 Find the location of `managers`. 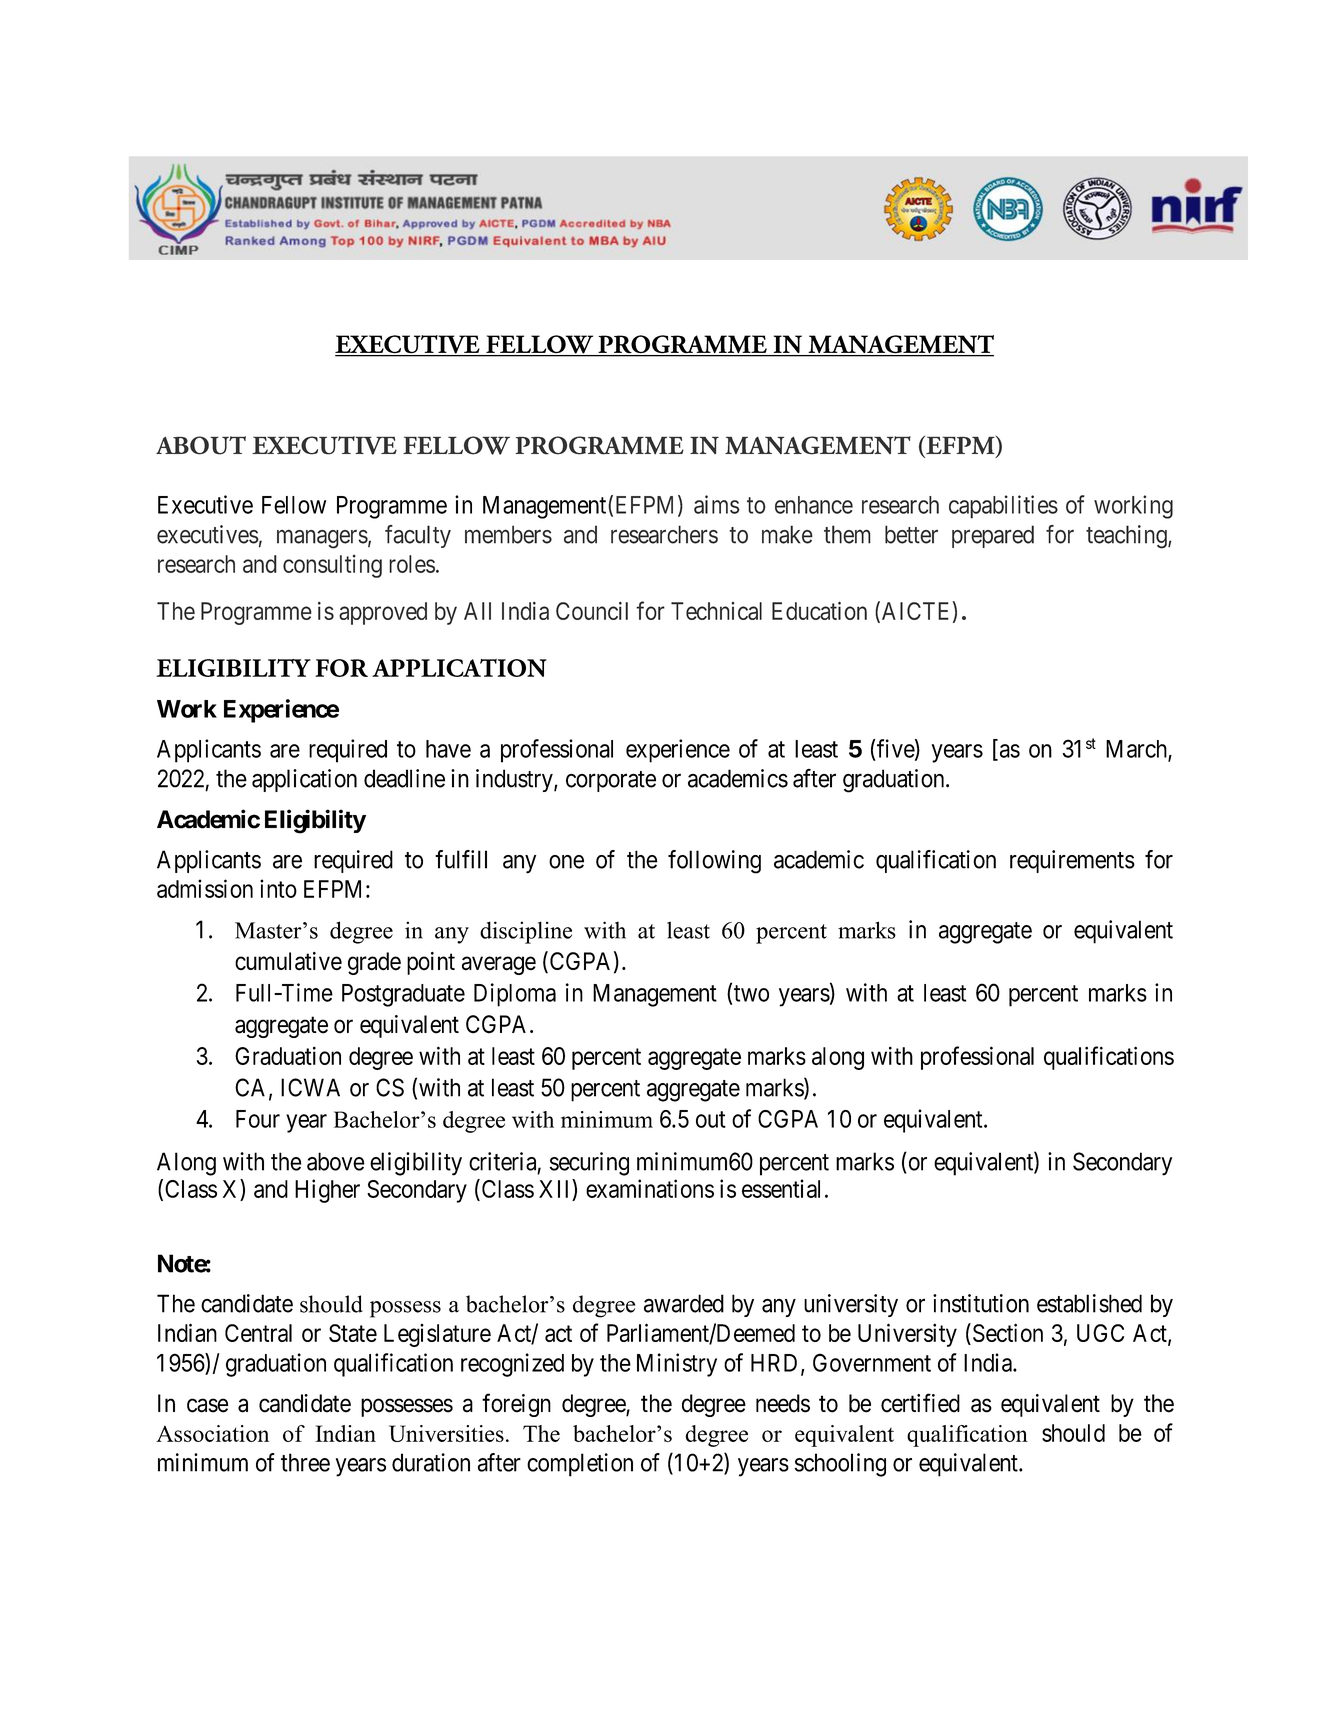

managers is located at coordinates (322, 539).
